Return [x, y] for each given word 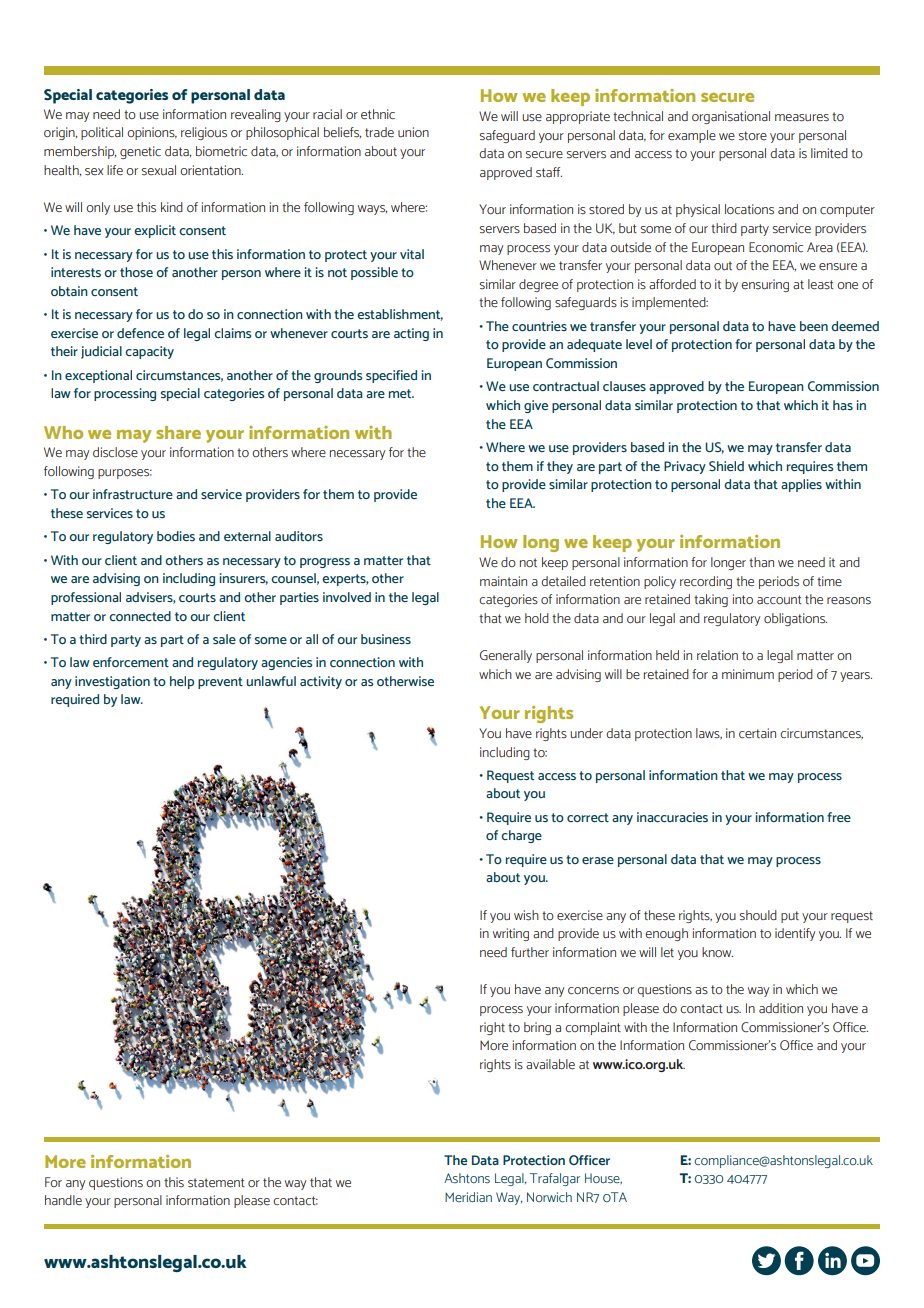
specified [391, 376]
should [758, 915]
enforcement [131, 662]
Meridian [468, 1197]
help [182, 682]
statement [216, 1183]
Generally [506, 656]
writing [511, 934]
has [843, 405]
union [413, 132]
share [178, 432]
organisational [731, 117]
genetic [140, 152]
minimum [748, 674]
